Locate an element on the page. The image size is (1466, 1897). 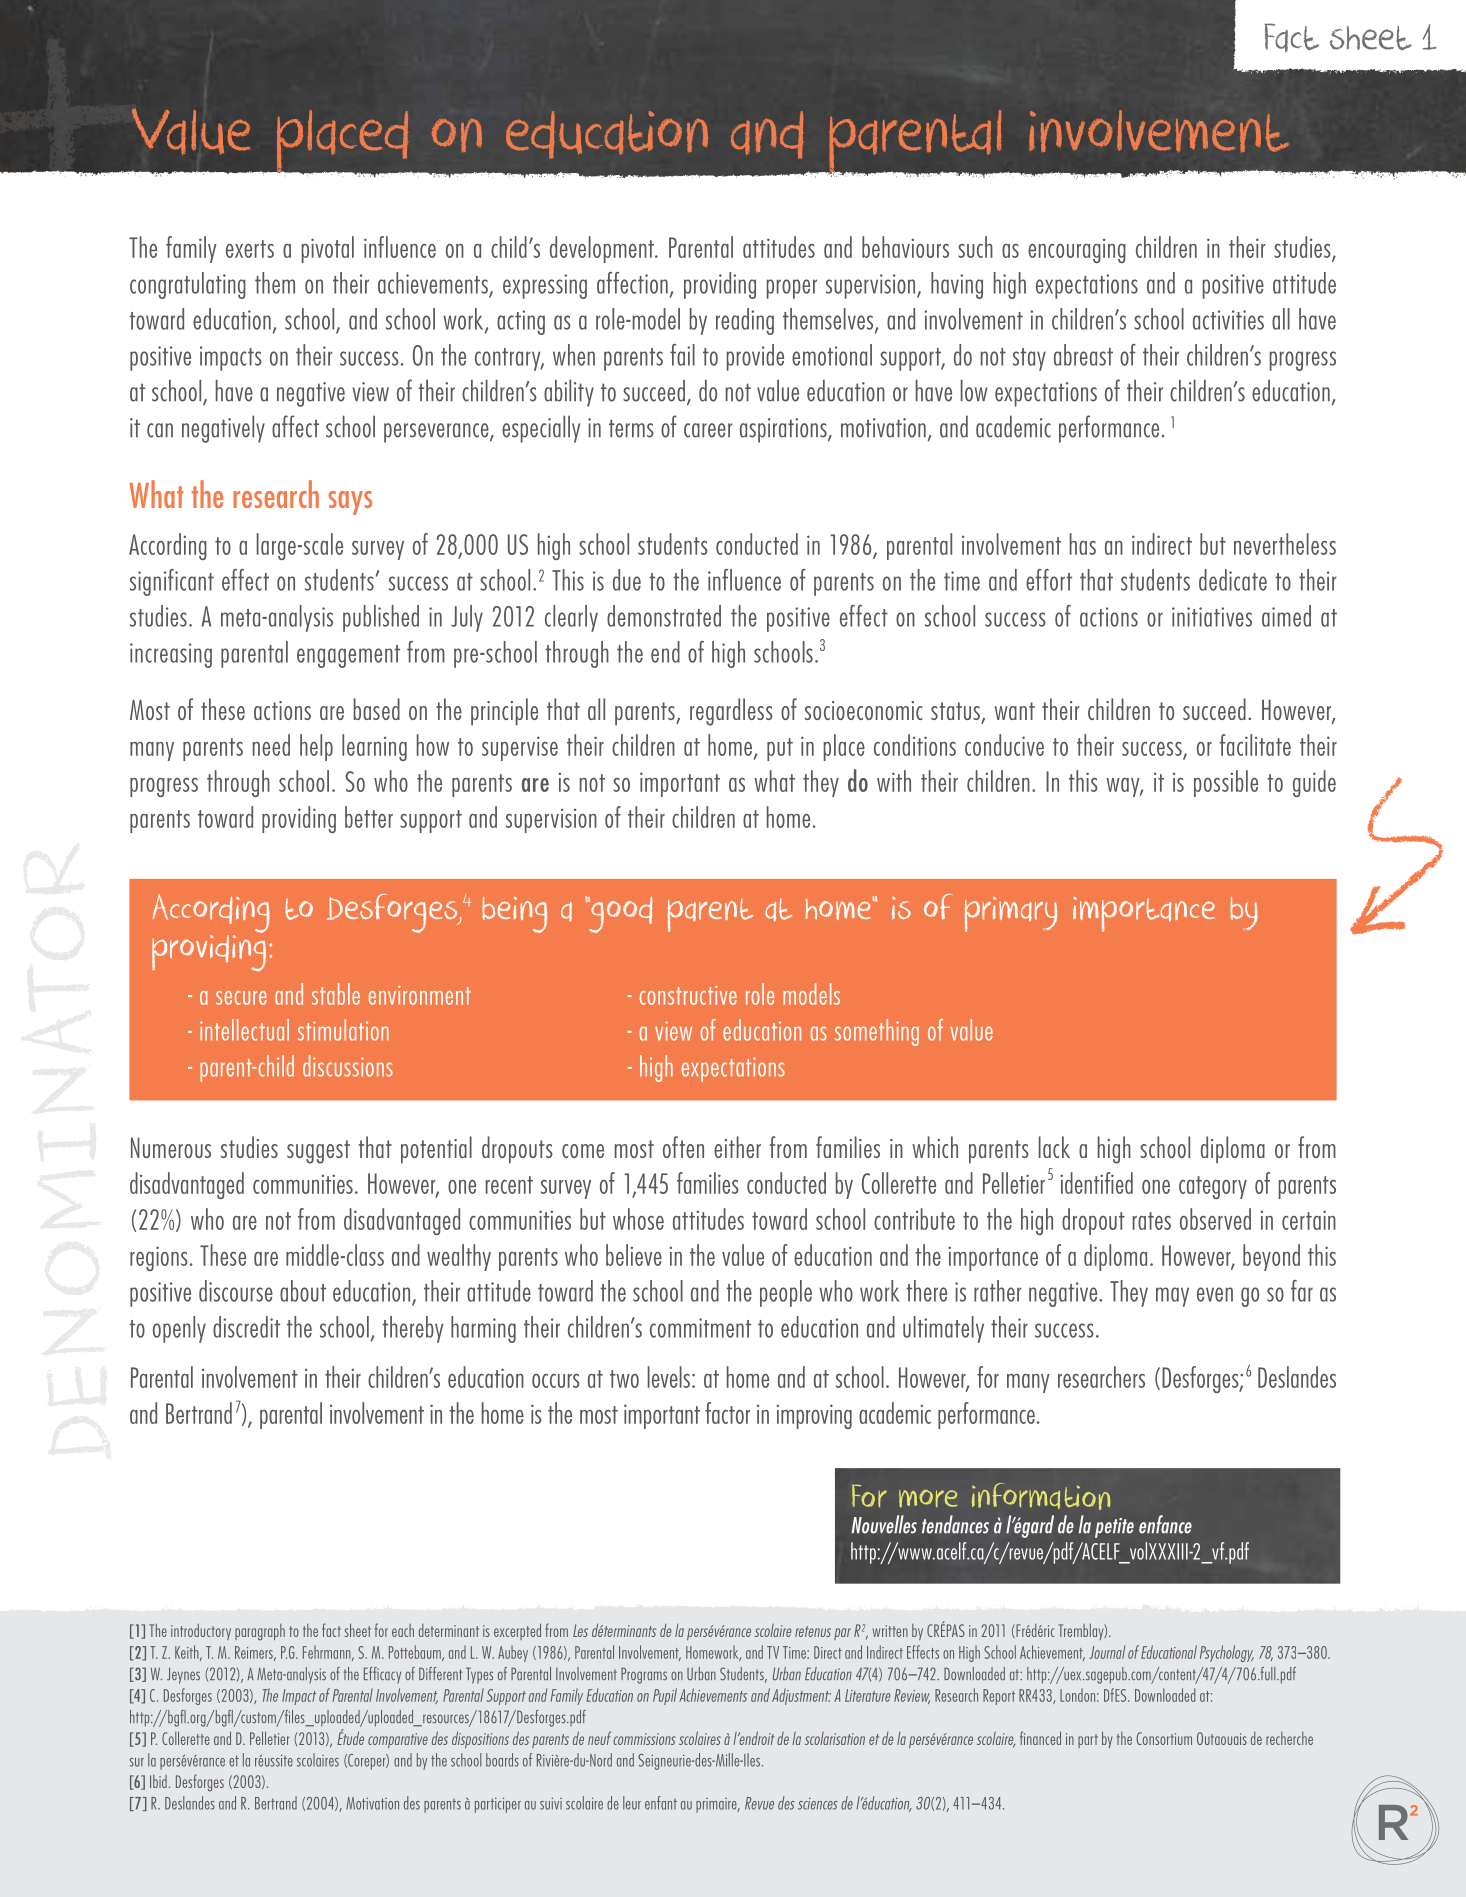
discredit is located at coordinates (246, 1327).
